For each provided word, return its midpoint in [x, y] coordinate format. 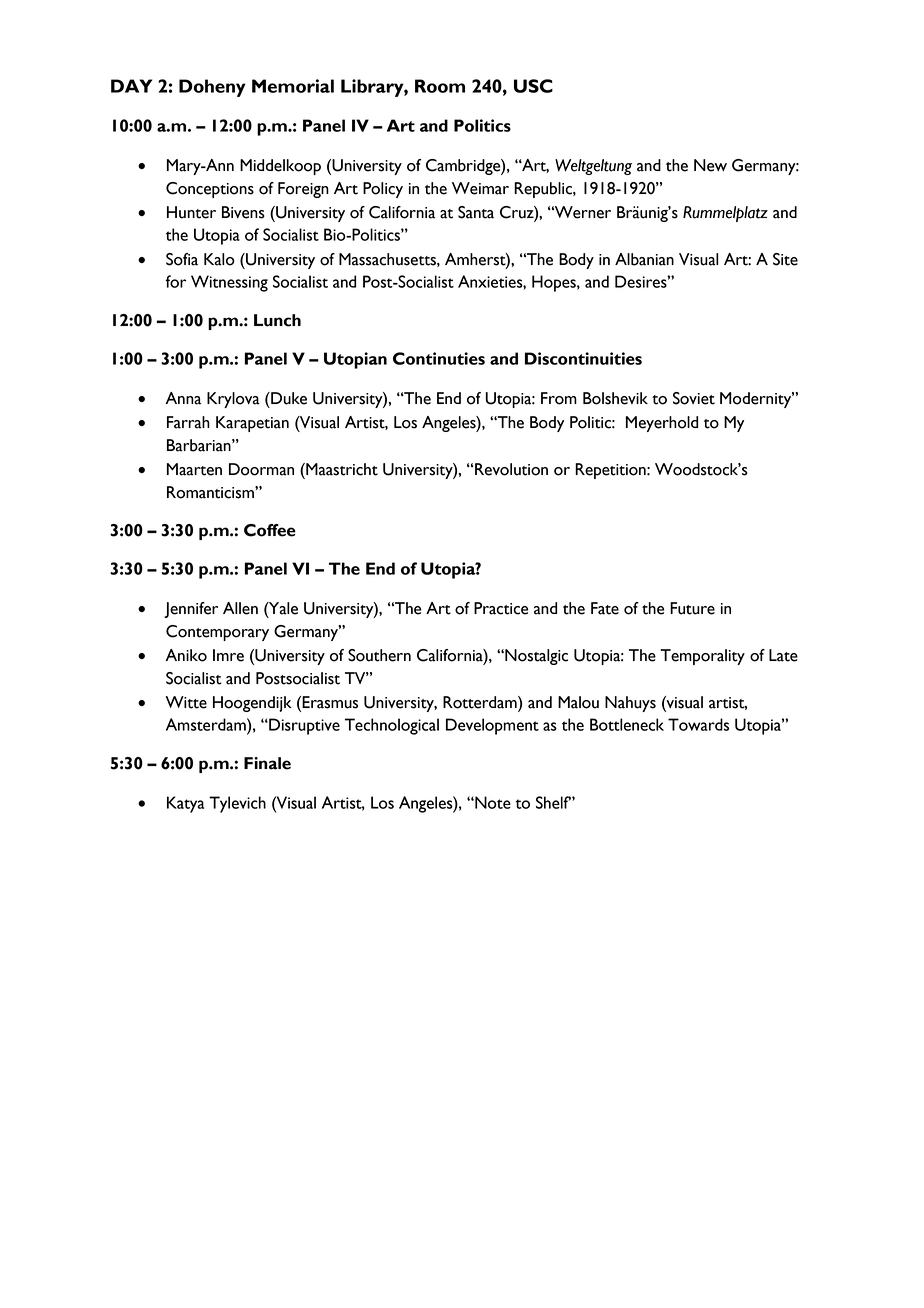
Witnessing [229, 283]
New [710, 165]
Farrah [188, 422]
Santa [476, 212]
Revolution [511, 469]
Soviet [694, 398]
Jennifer [191, 610]
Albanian [644, 259]
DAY [131, 86]
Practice [501, 608]
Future [692, 608]
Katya [185, 804]
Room [440, 86]
